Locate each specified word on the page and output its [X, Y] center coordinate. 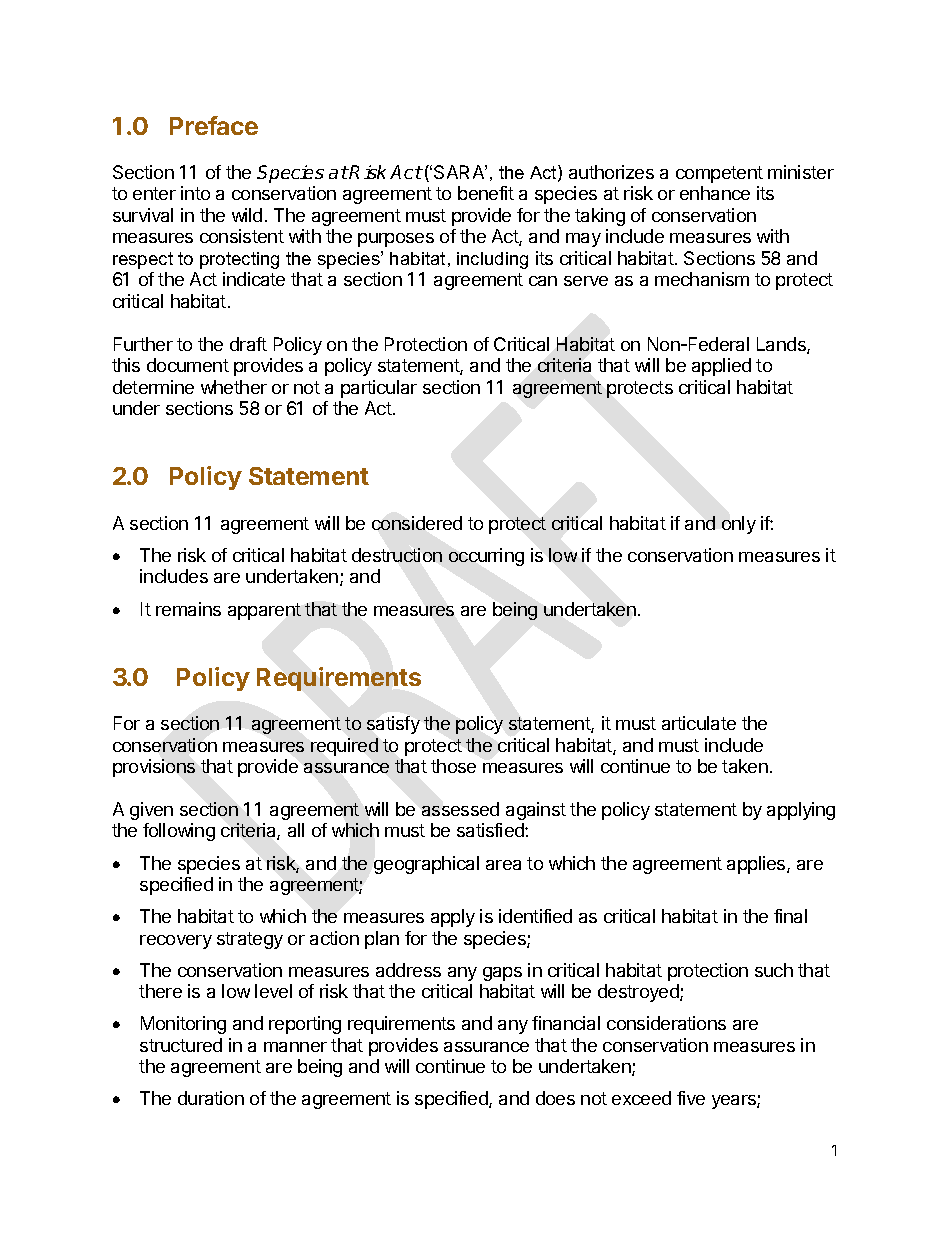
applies [757, 865]
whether [234, 387]
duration [211, 1098]
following [179, 832]
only [739, 525]
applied [721, 367]
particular [379, 389]
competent [719, 174]
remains [188, 609]
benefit [486, 193]
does [555, 1098]
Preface [214, 125]
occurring [486, 557]
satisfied [491, 830]
